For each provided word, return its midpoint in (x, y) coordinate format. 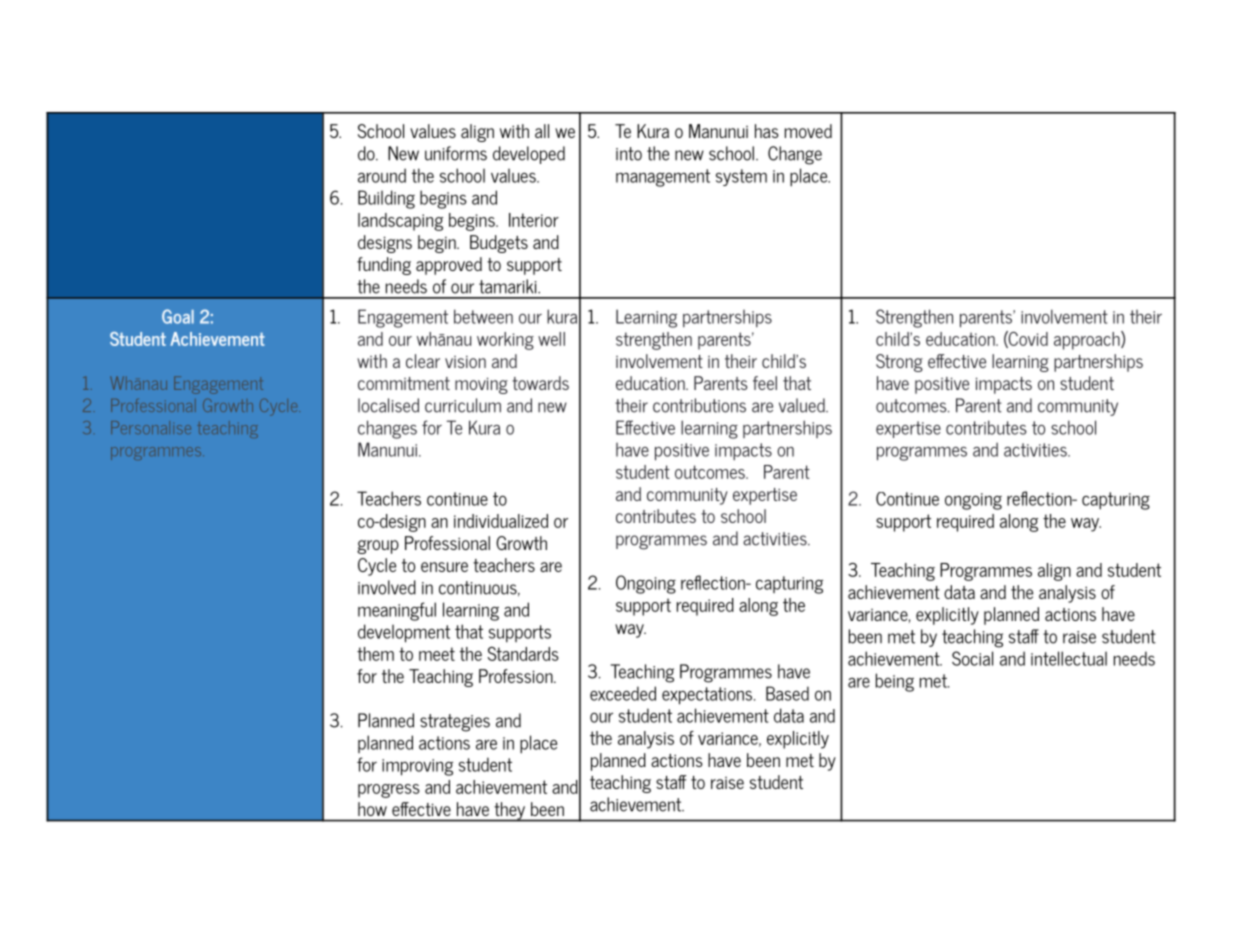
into (629, 154)
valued (803, 405)
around (382, 175)
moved (808, 131)
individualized (501, 521)
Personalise (151, 427)
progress (389, 791)
